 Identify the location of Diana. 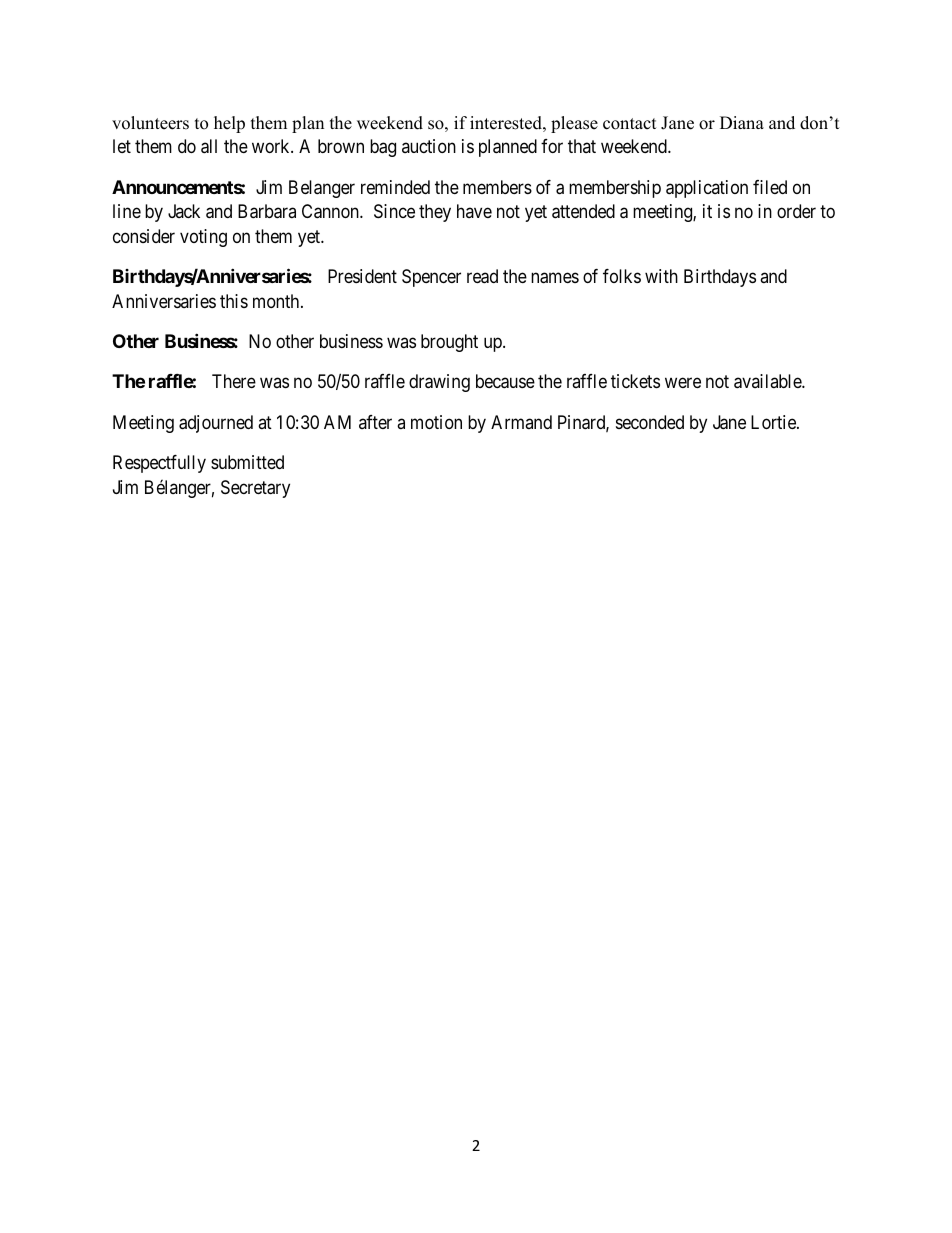
(742, 122).
